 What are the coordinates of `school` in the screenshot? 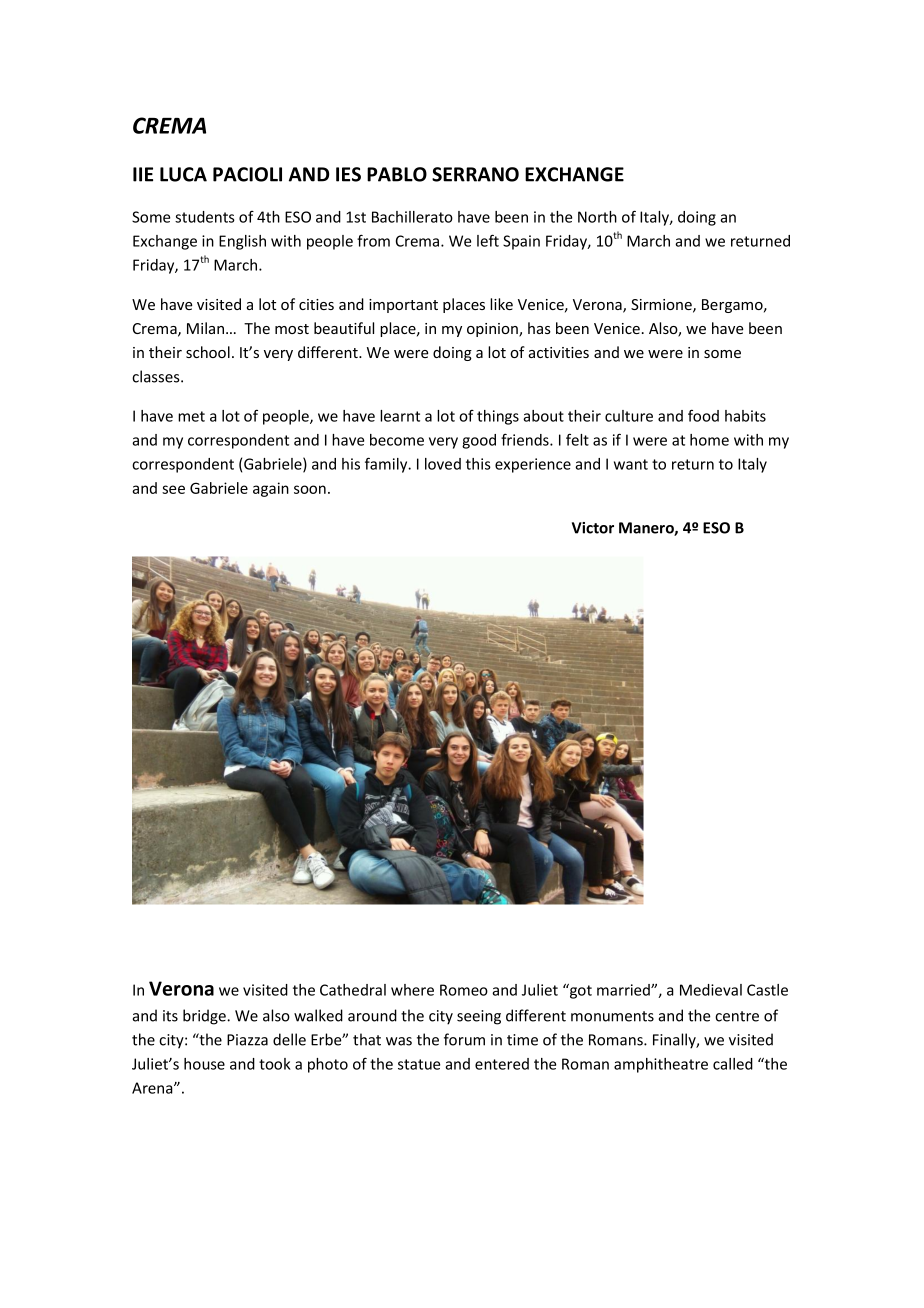 It's located at (208, 352).
